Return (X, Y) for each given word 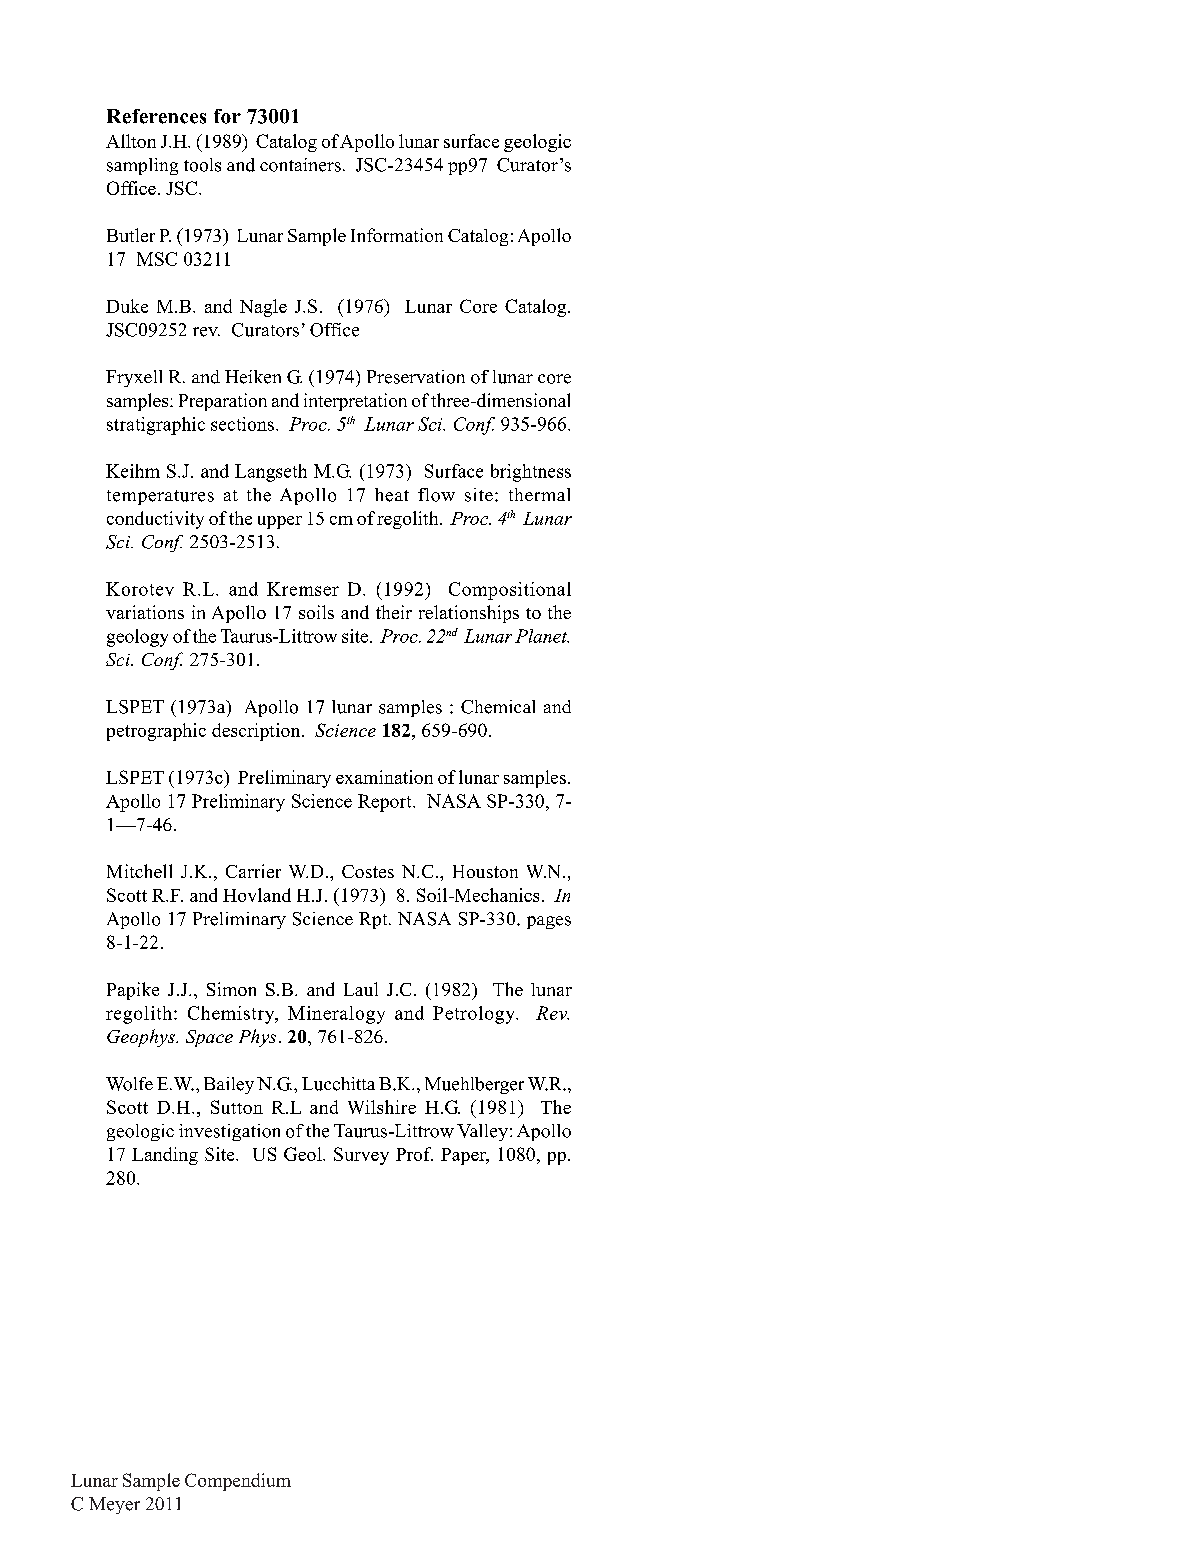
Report (386, 803)
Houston (485, 871)
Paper (464, 1156)
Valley (482, 1132)
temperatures (160, 497)
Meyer (114, 1505)
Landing (165, 1156)
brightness (531, 473)
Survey (361, 1156)
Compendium (238, 1482)
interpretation (355, 402)
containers (300, 165)
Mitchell (139, 871)
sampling (142, 166)
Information (397, 235)
